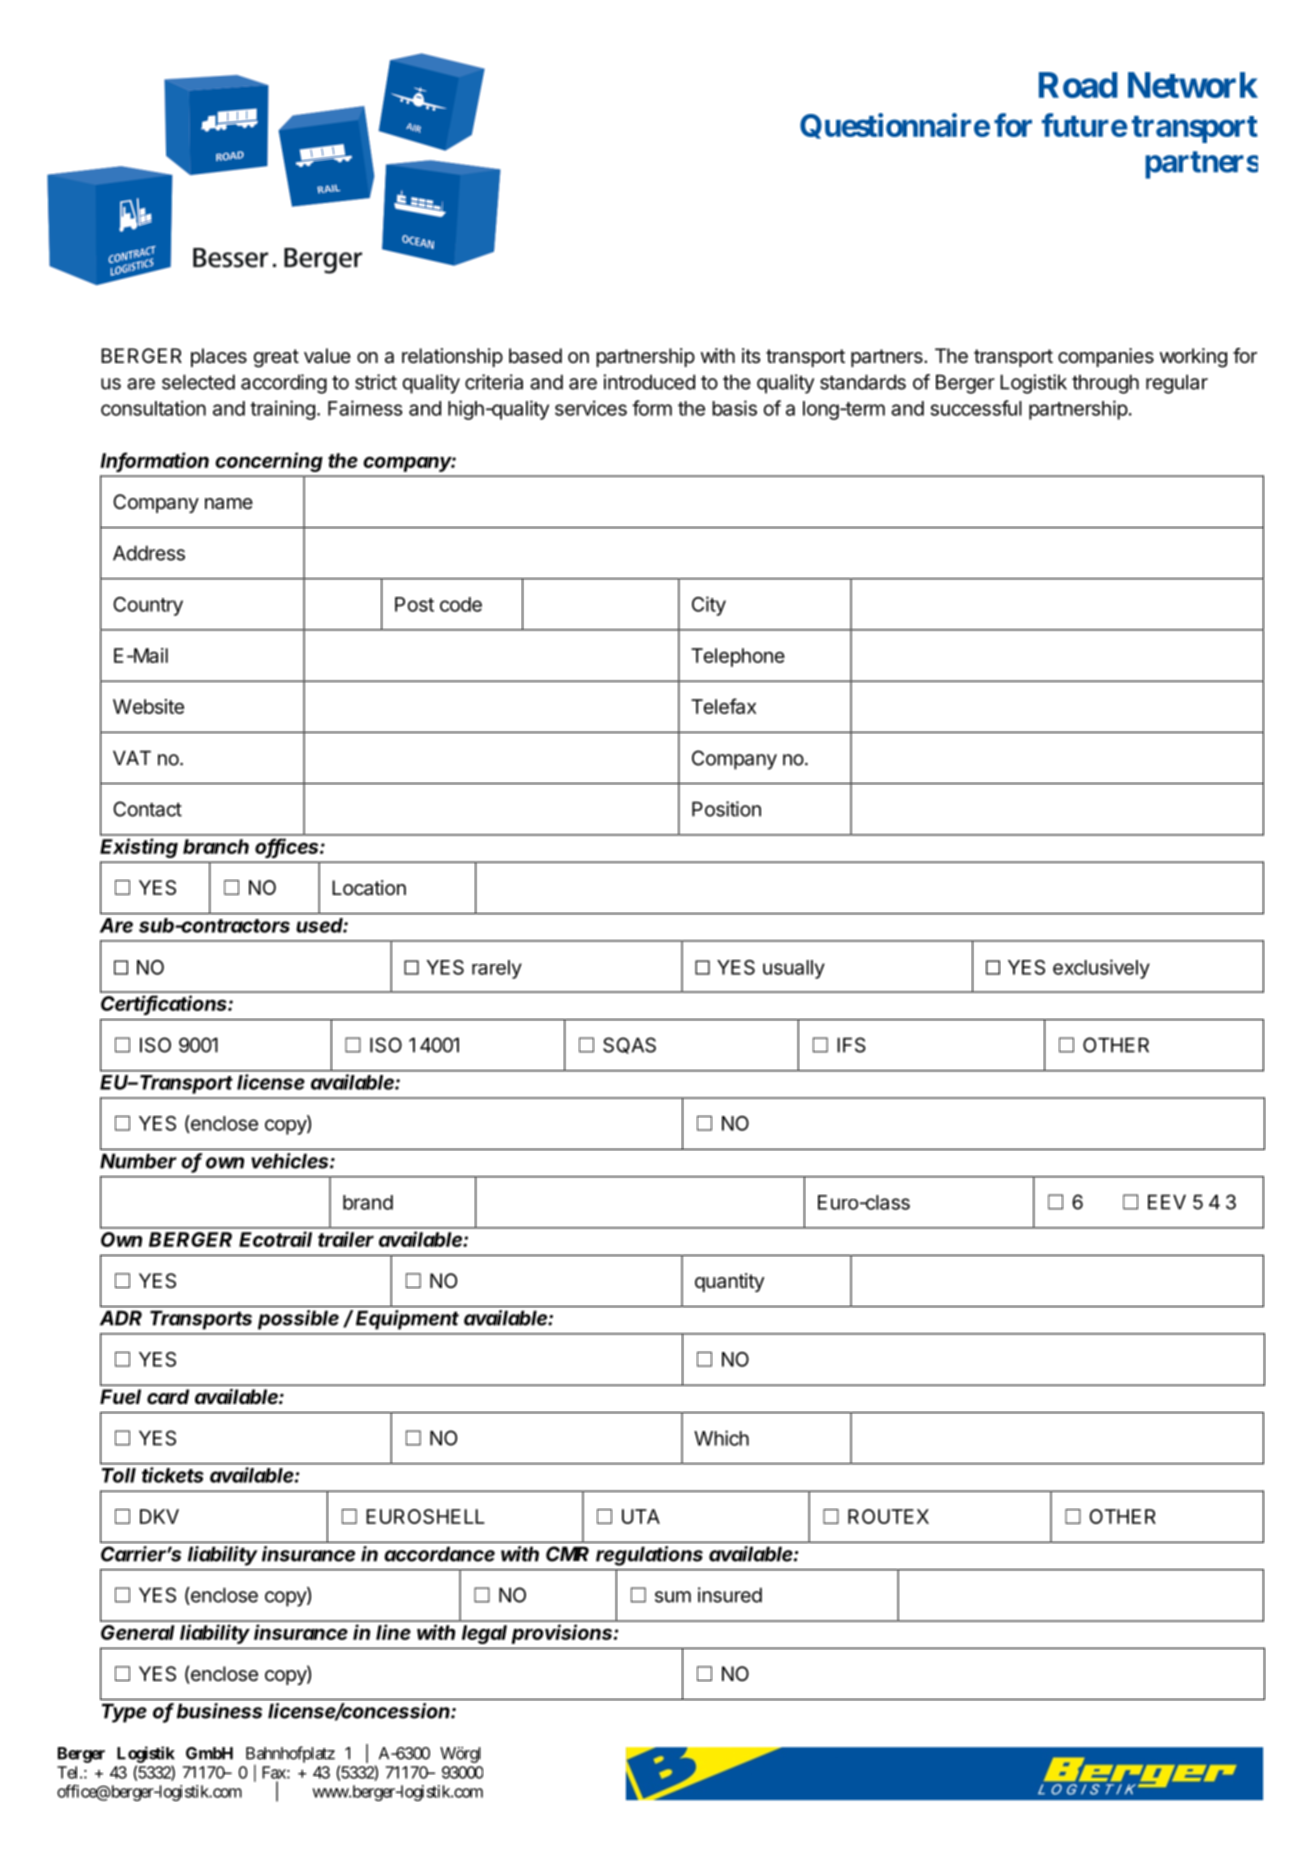 This screenshot has width=1314, height=1859. Describe the element at coordinates (709, 606) in the screenshot. I see `City` at that location.
